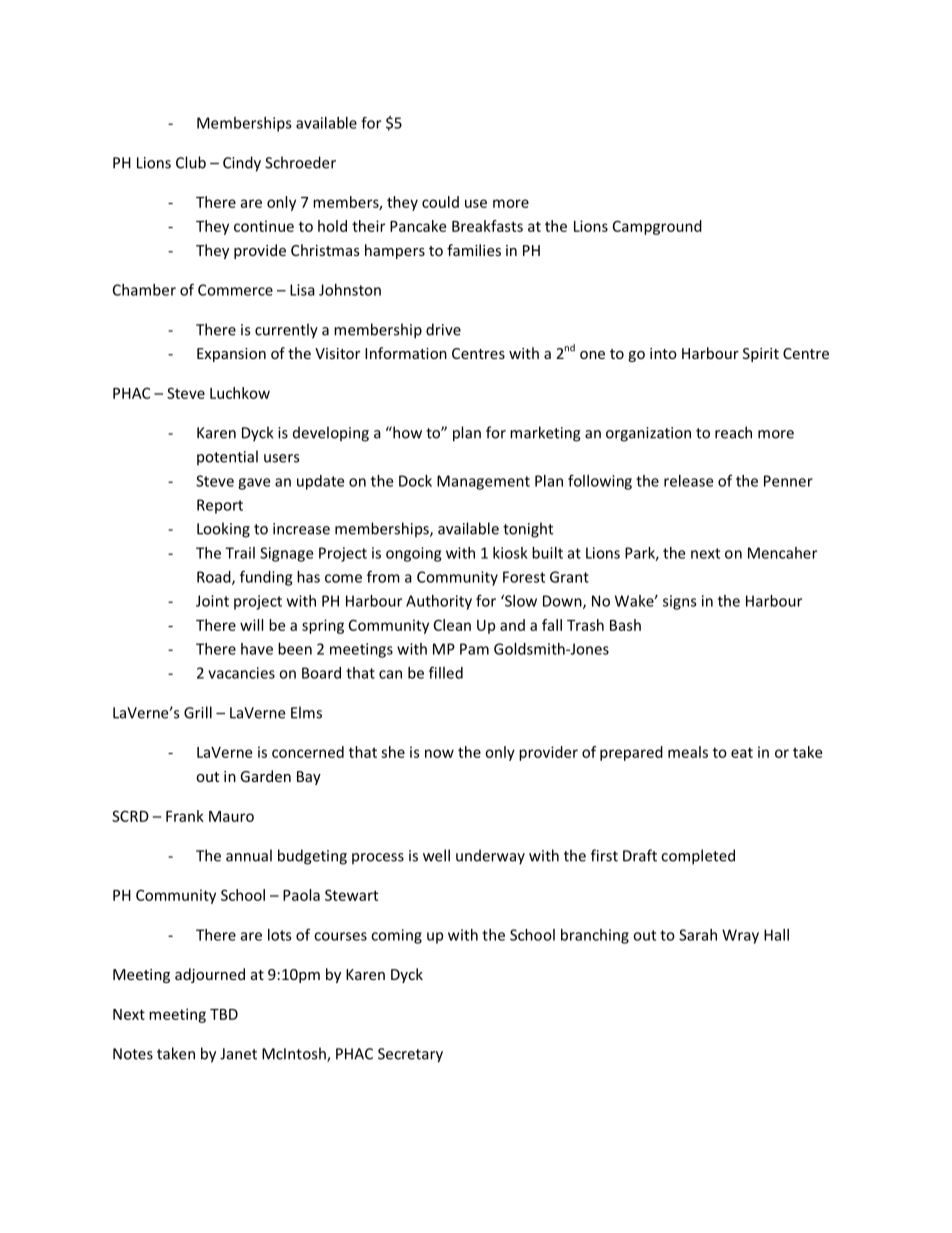  What do you see at coordinates (688, 752) in the screenshot?
I see `meals` at bounding box center [688, 752].
